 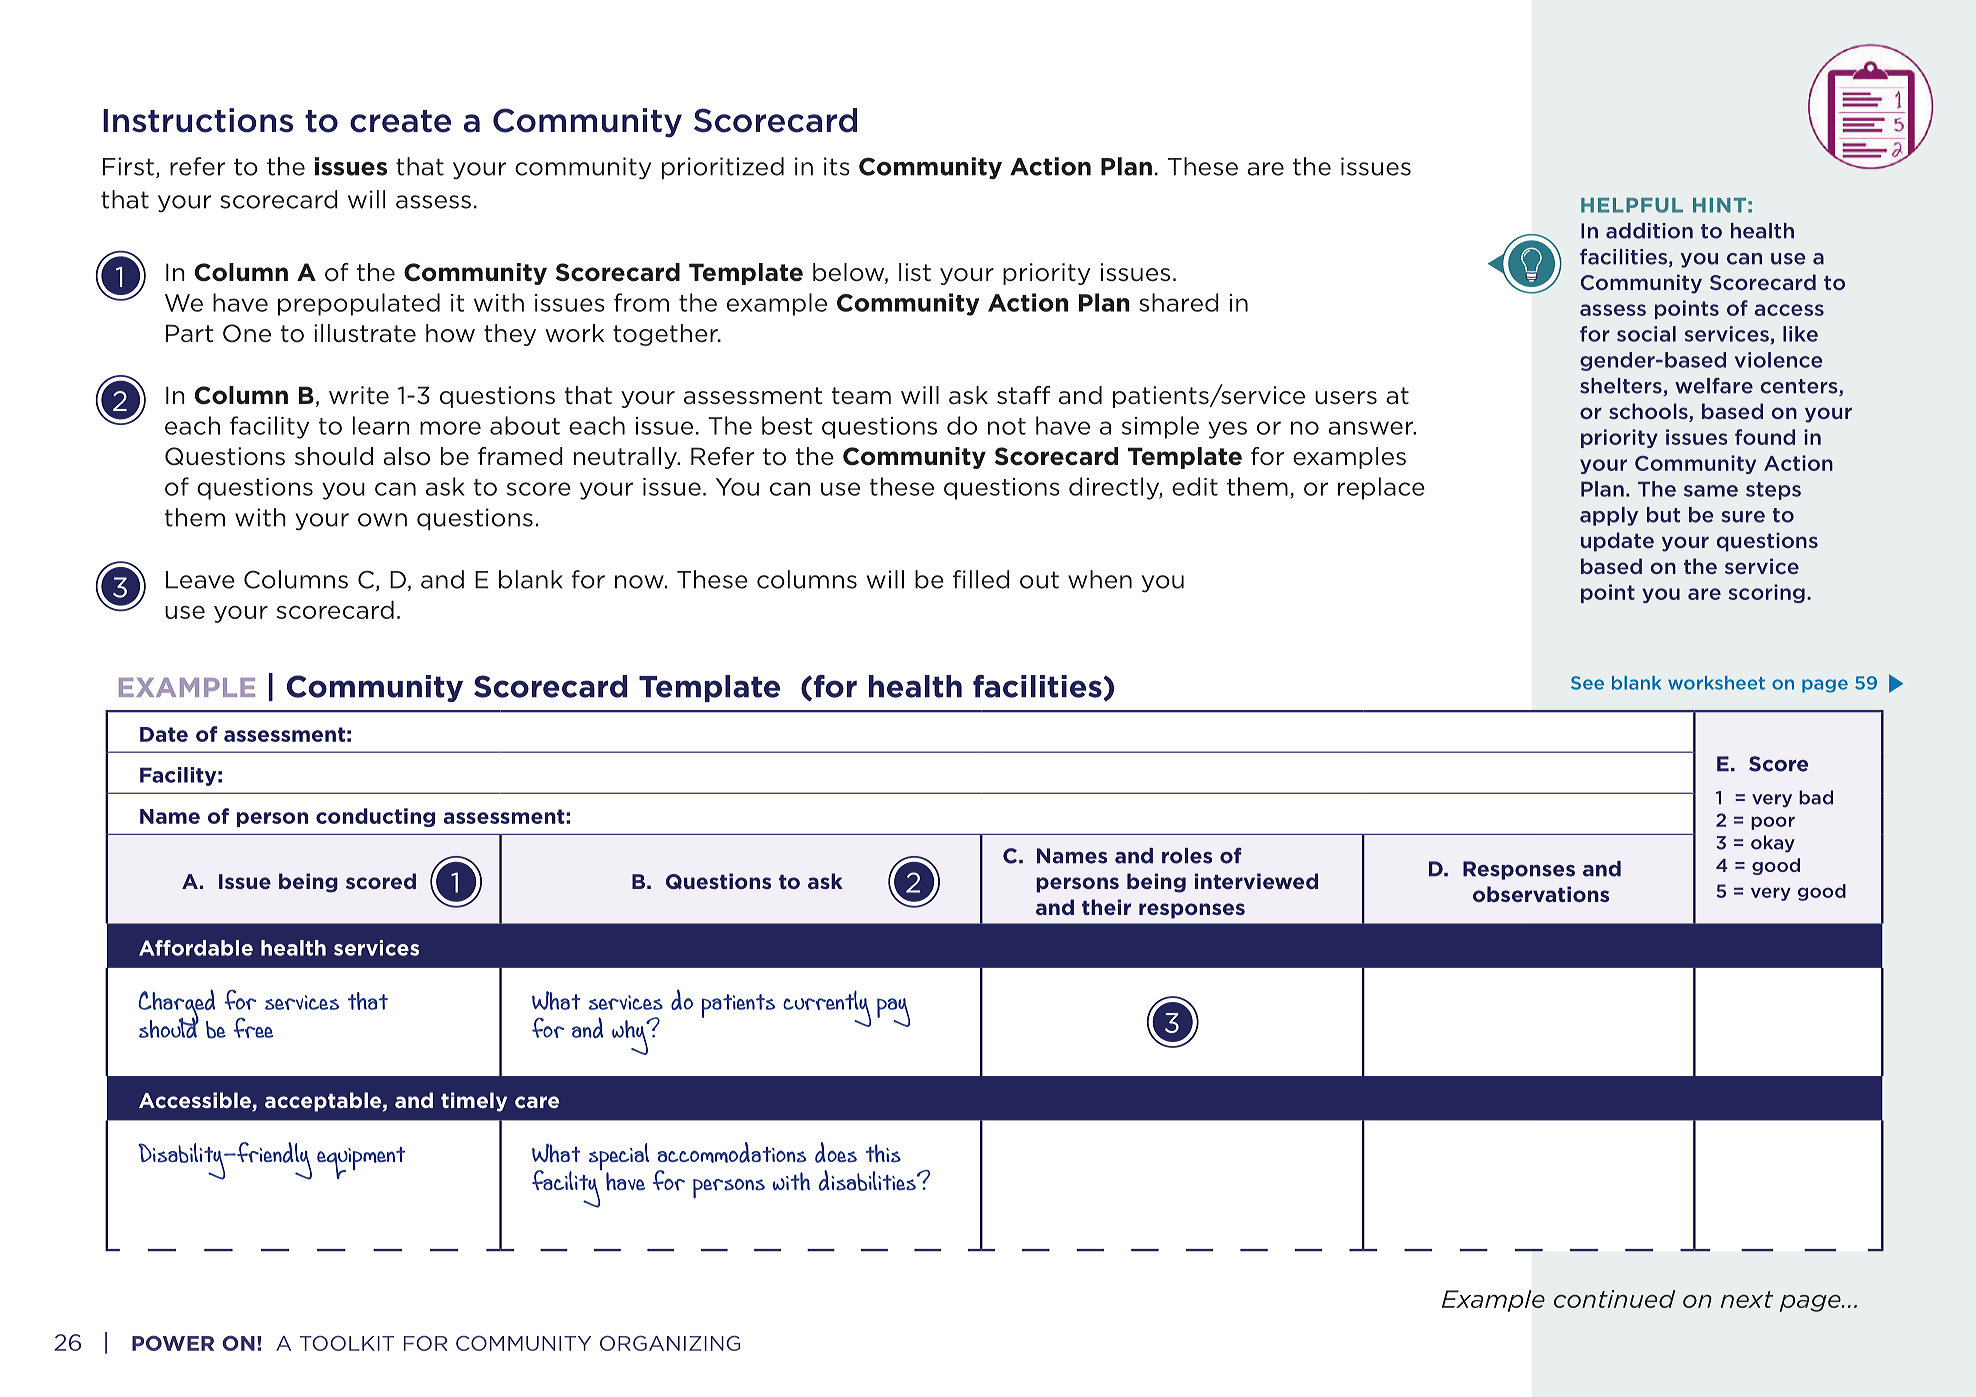 What do you see at coordinates (837, 166) in the screenshot?
I see `its` at bounding box center [837, 166].
